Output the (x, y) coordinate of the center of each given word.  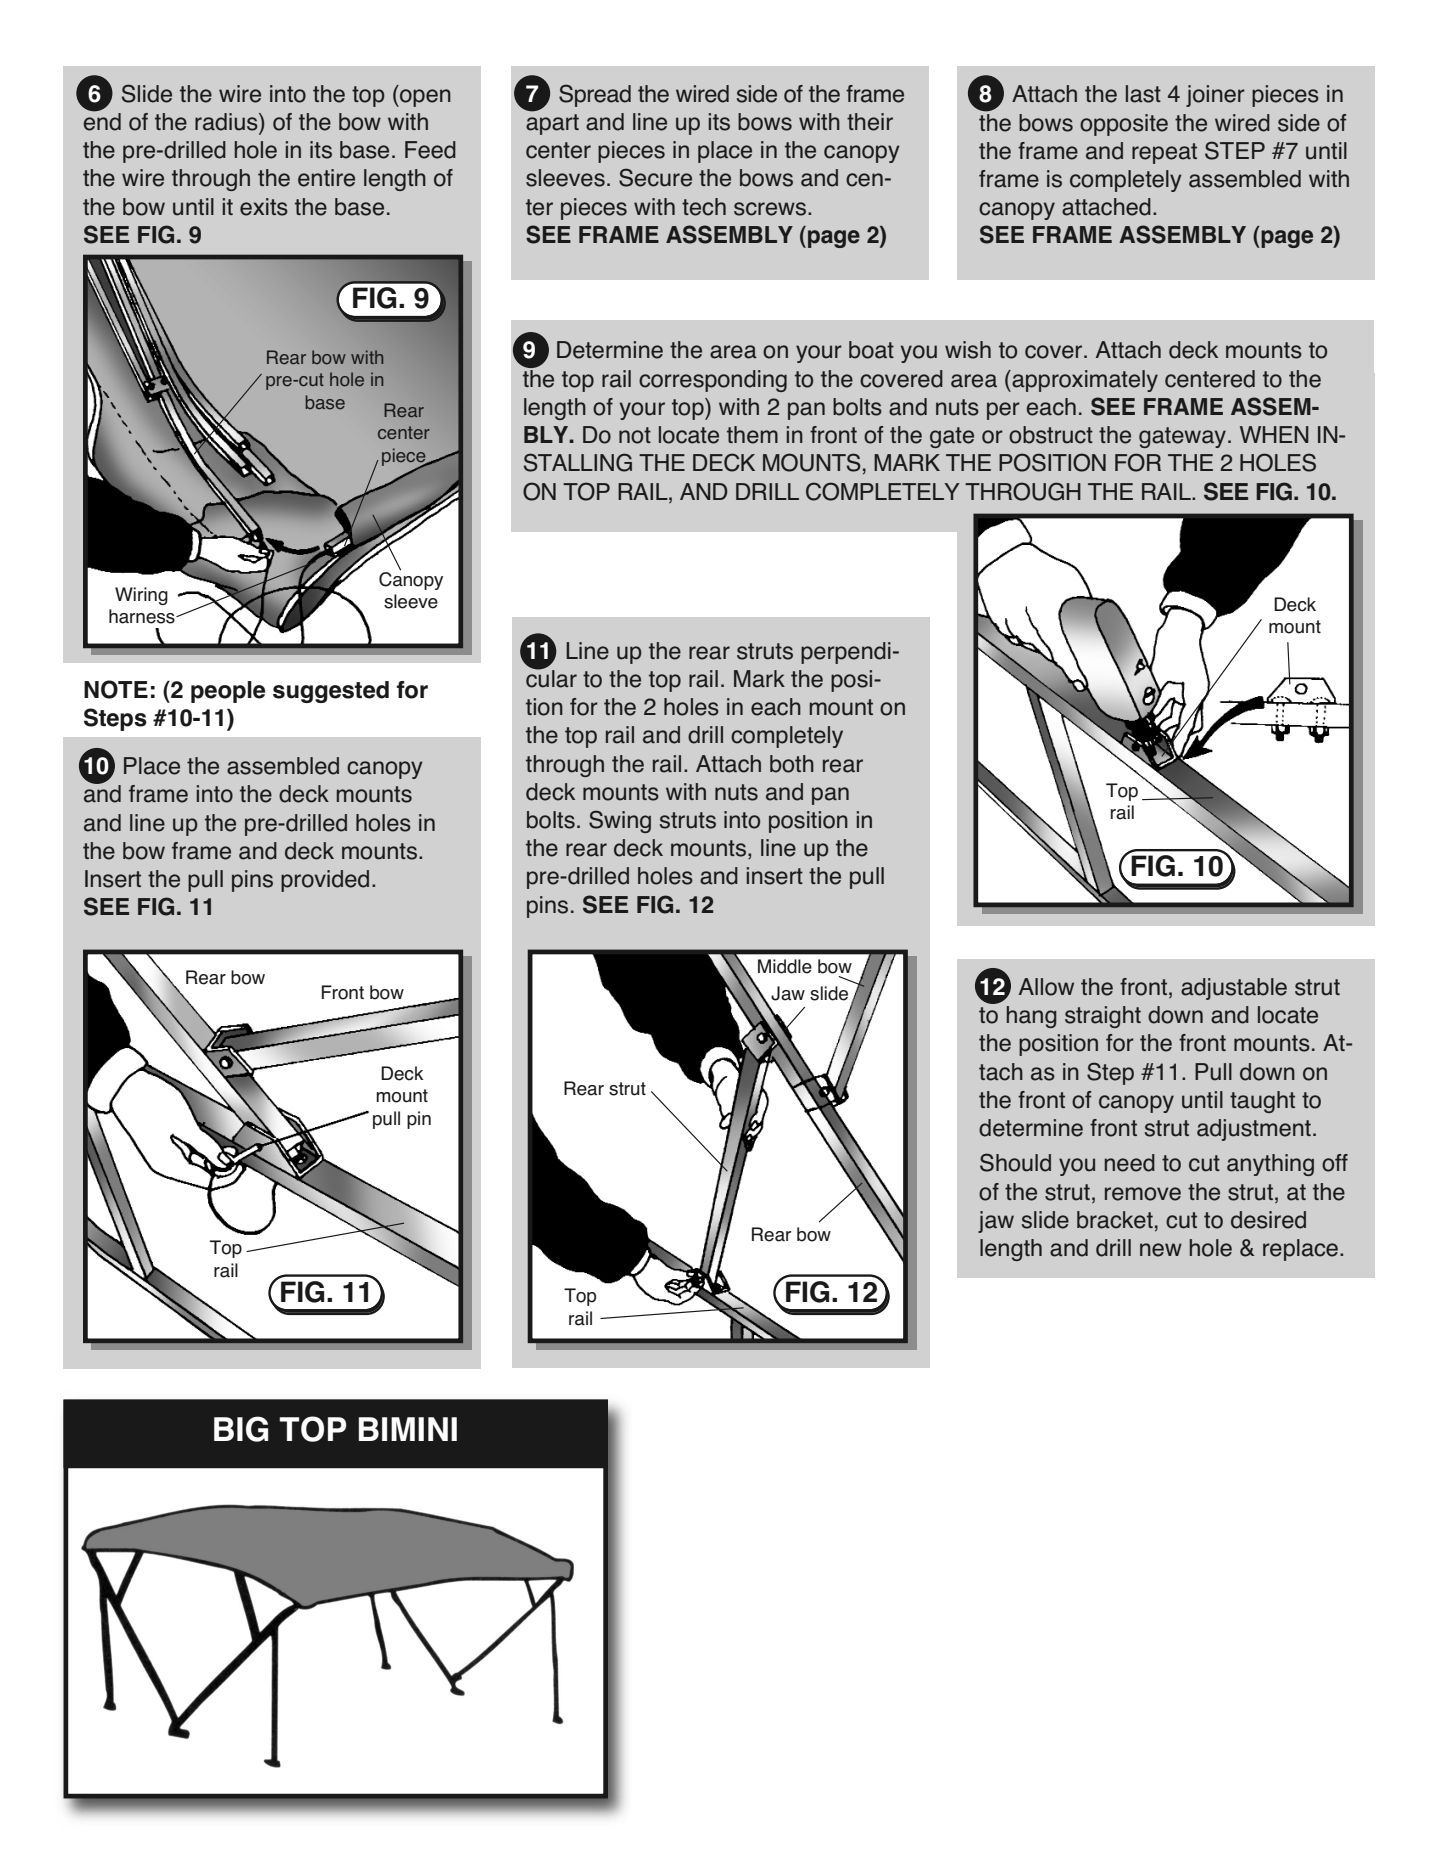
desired (1268, 1220)
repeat (1164, 153)
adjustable (1234, 989)
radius (227, 122)
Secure (655, 177)
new (1161, 1250)
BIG (241, 1429)
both (792, 764)
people (228, 692)
